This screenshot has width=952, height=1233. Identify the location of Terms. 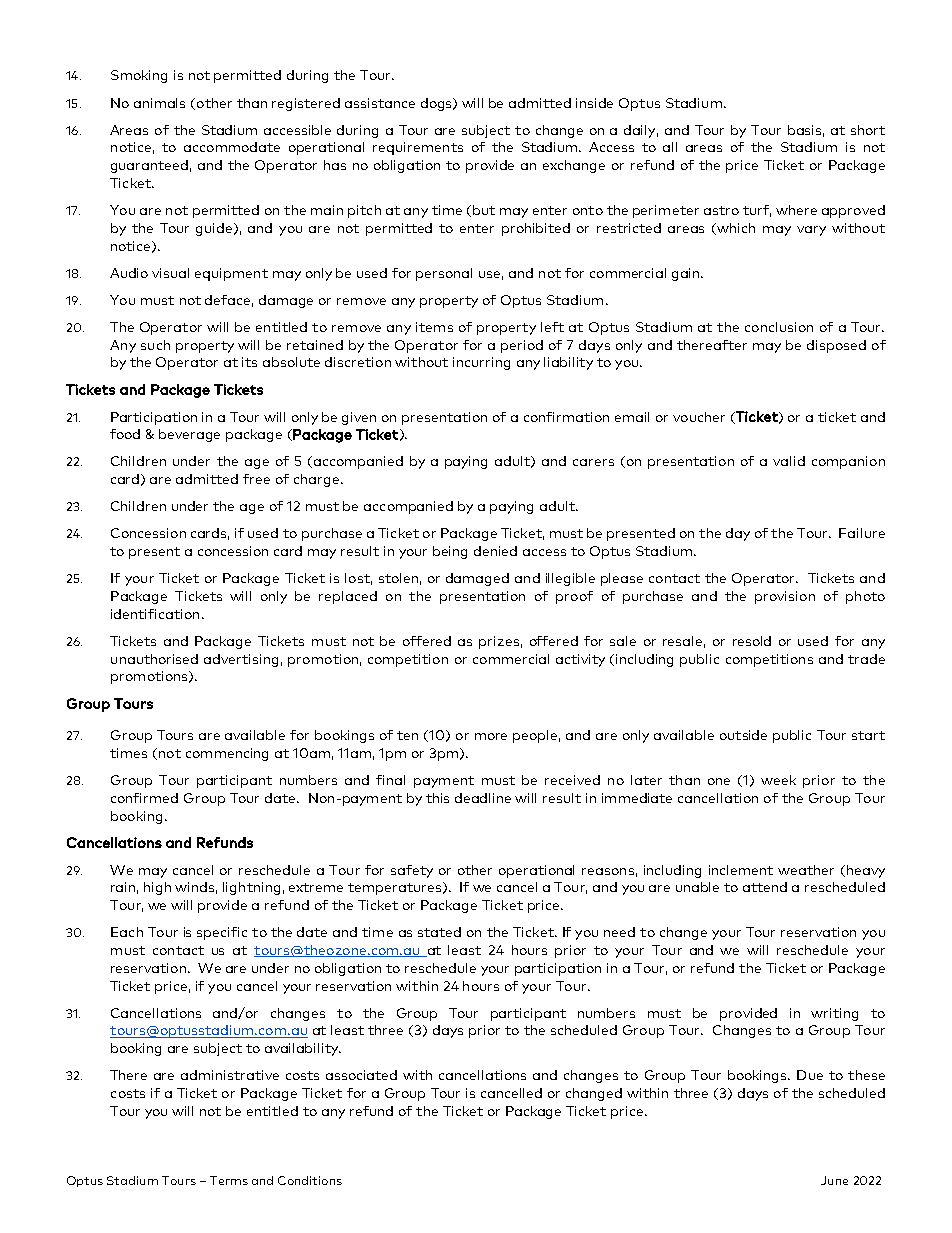
(229, 1180).
